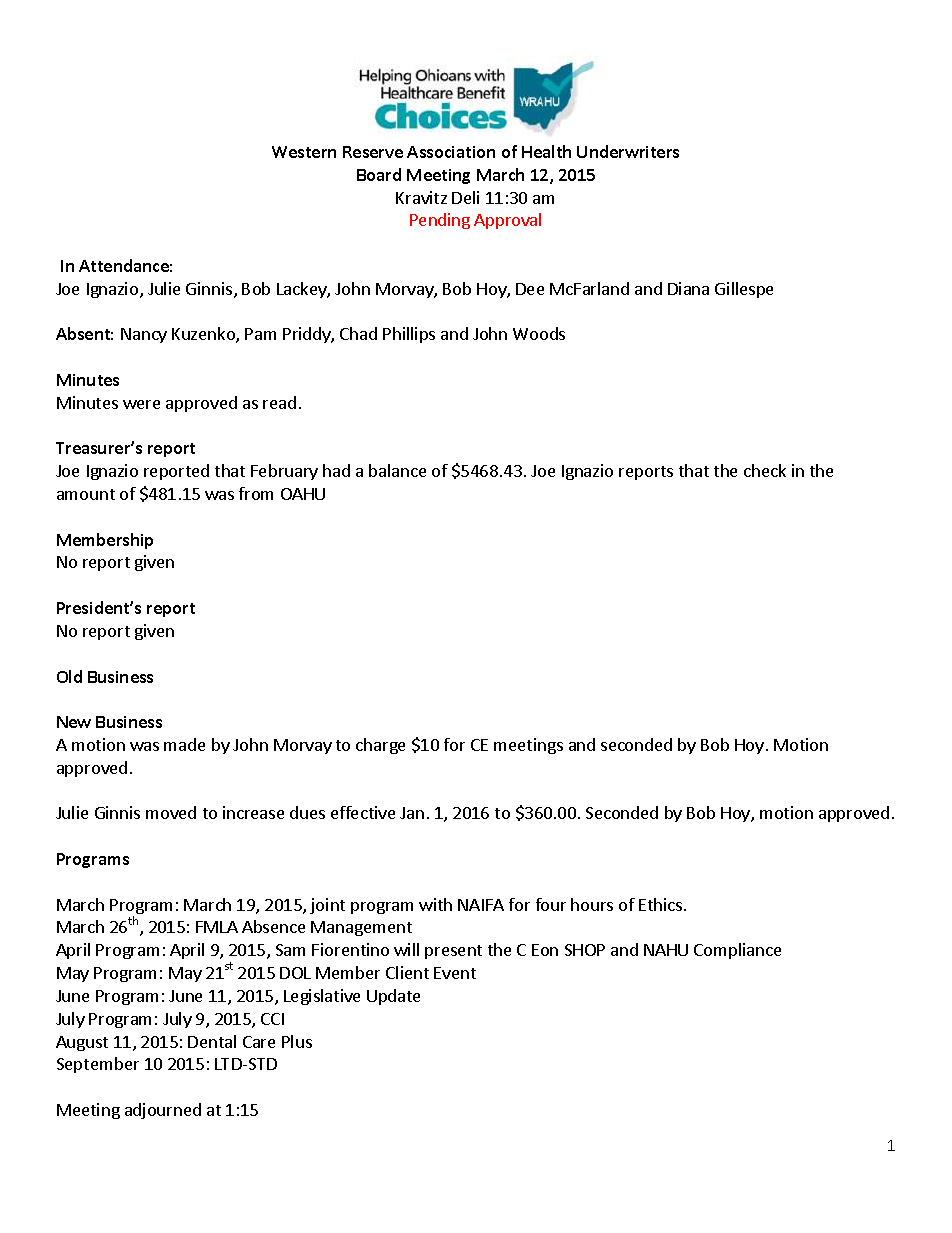 This screenshot has height=1233, width=952. What do you see at coordinates (737, 951) in the screenshot?
I see `Compliance` at bounding box center [737, 951].
